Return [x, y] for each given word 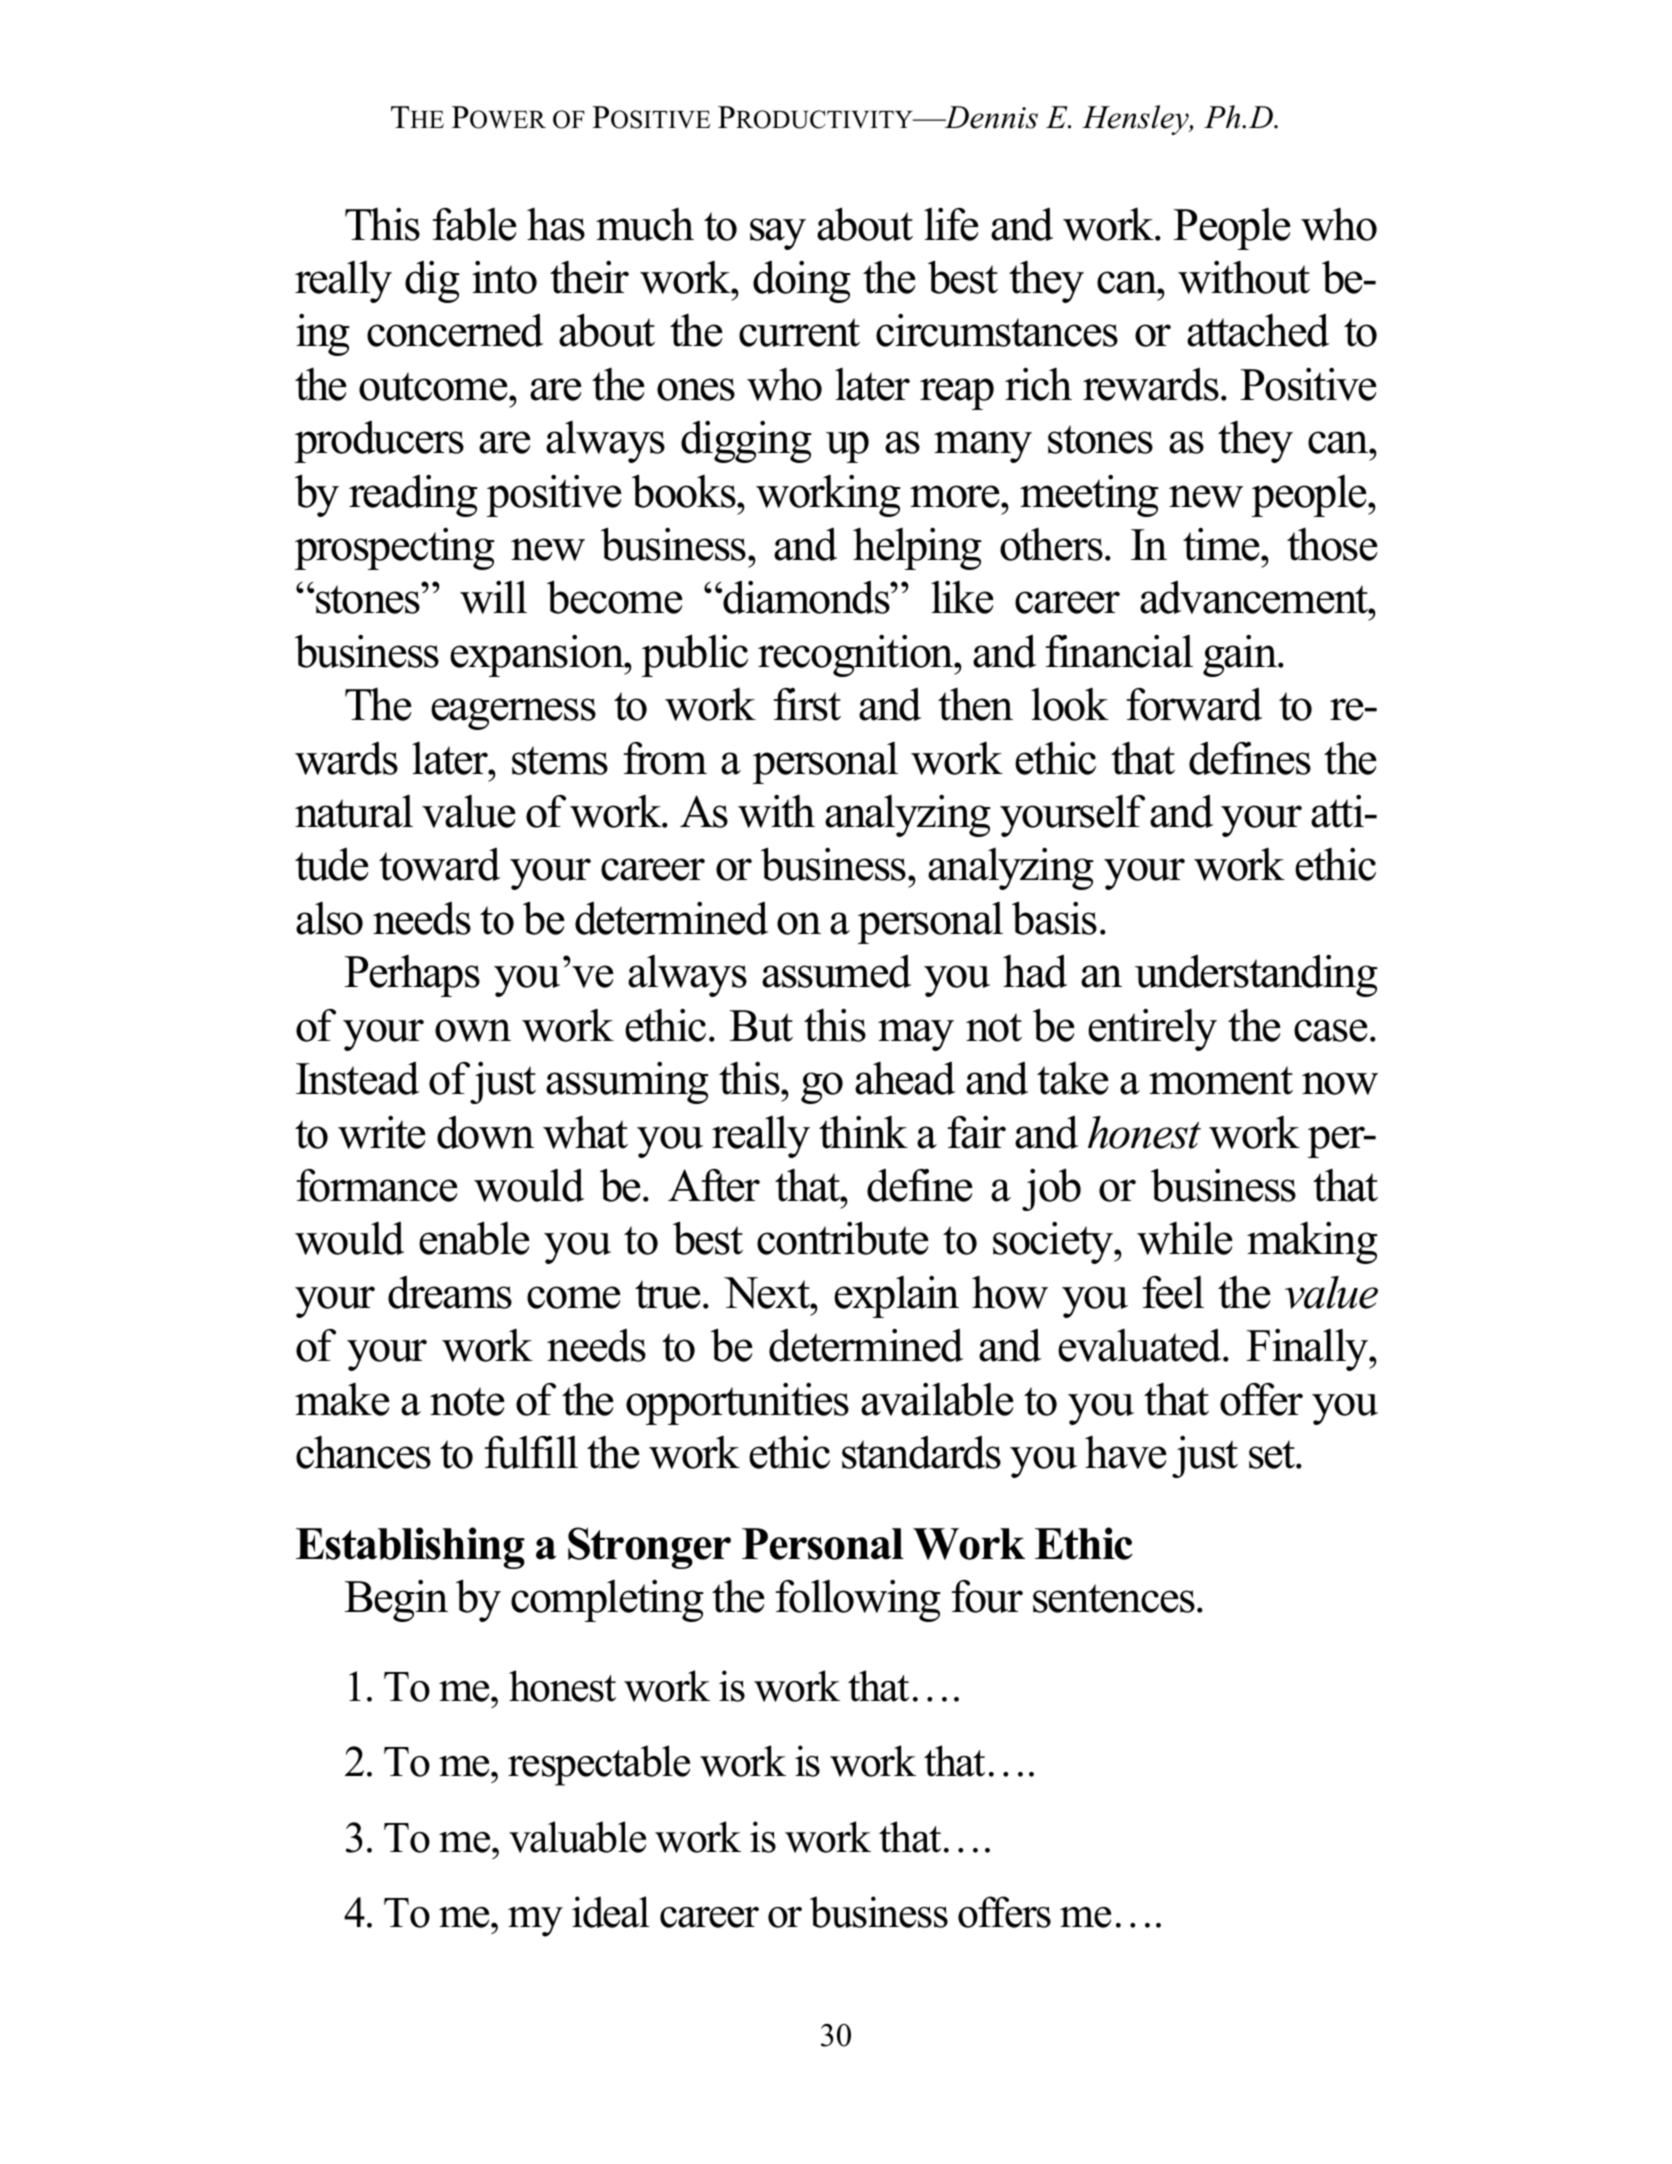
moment [1221, 1080]
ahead [905, 1078]
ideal [611, 1912]
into [504, 277]
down [485, 1132]
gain [1241, 656]
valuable [577, 1837]
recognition [857, 656]
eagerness [513, 714]
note [467, 1401]
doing [802, 282]
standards [921, 1452]
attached [1258, 330]
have [1125, 1452]
